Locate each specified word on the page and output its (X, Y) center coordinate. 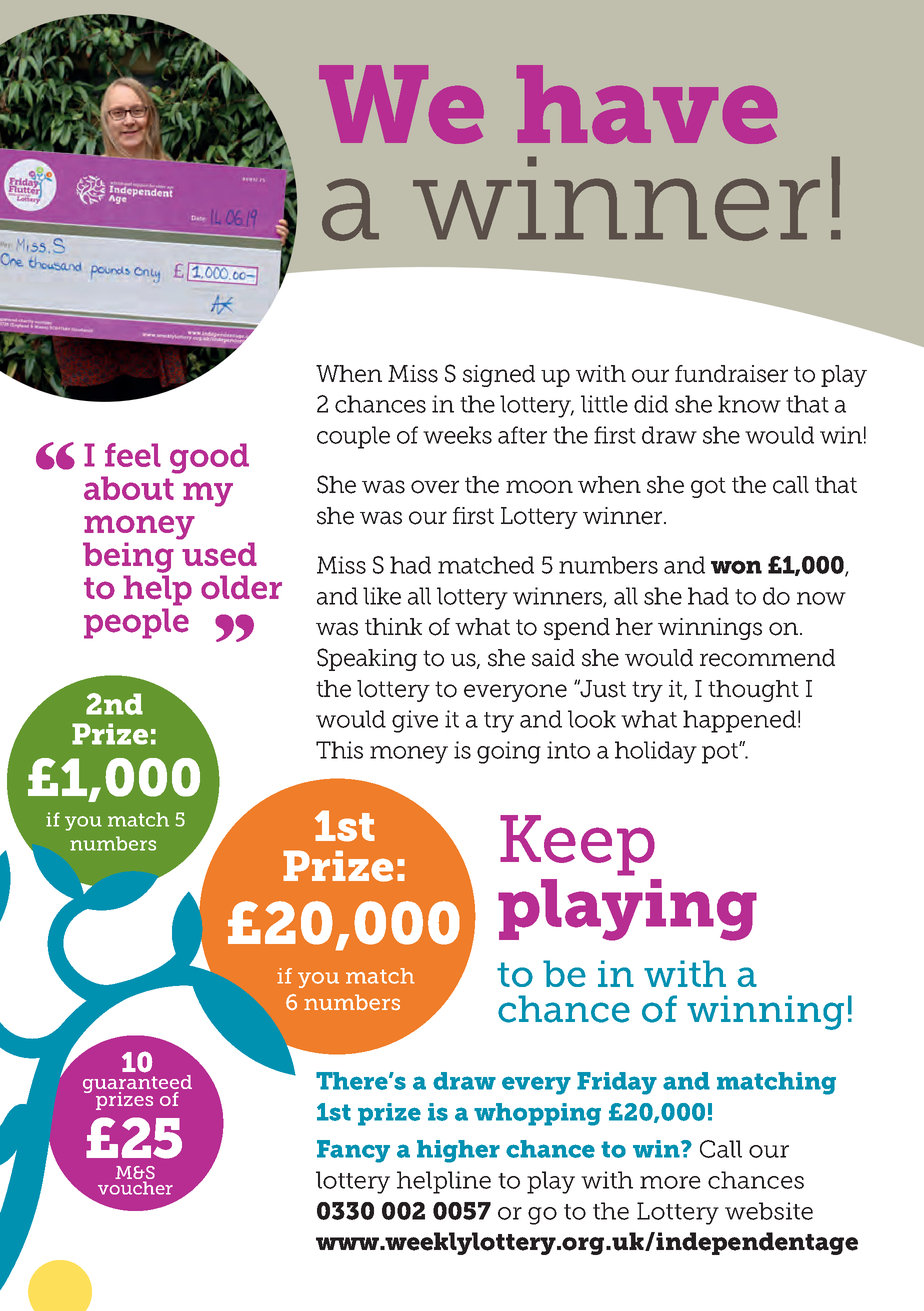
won (736, 567)
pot (721, 753)
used (219, 554)
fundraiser (731, 374)
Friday (617, 1083)
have (647, 104)
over (435, 487)
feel (133, 455)
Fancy (353, 1151)
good (209, 458)
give (415, 721)
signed (499, 376)
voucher (135, 1188)
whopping (537, 1114)
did (651, 404)
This (339, 750)
